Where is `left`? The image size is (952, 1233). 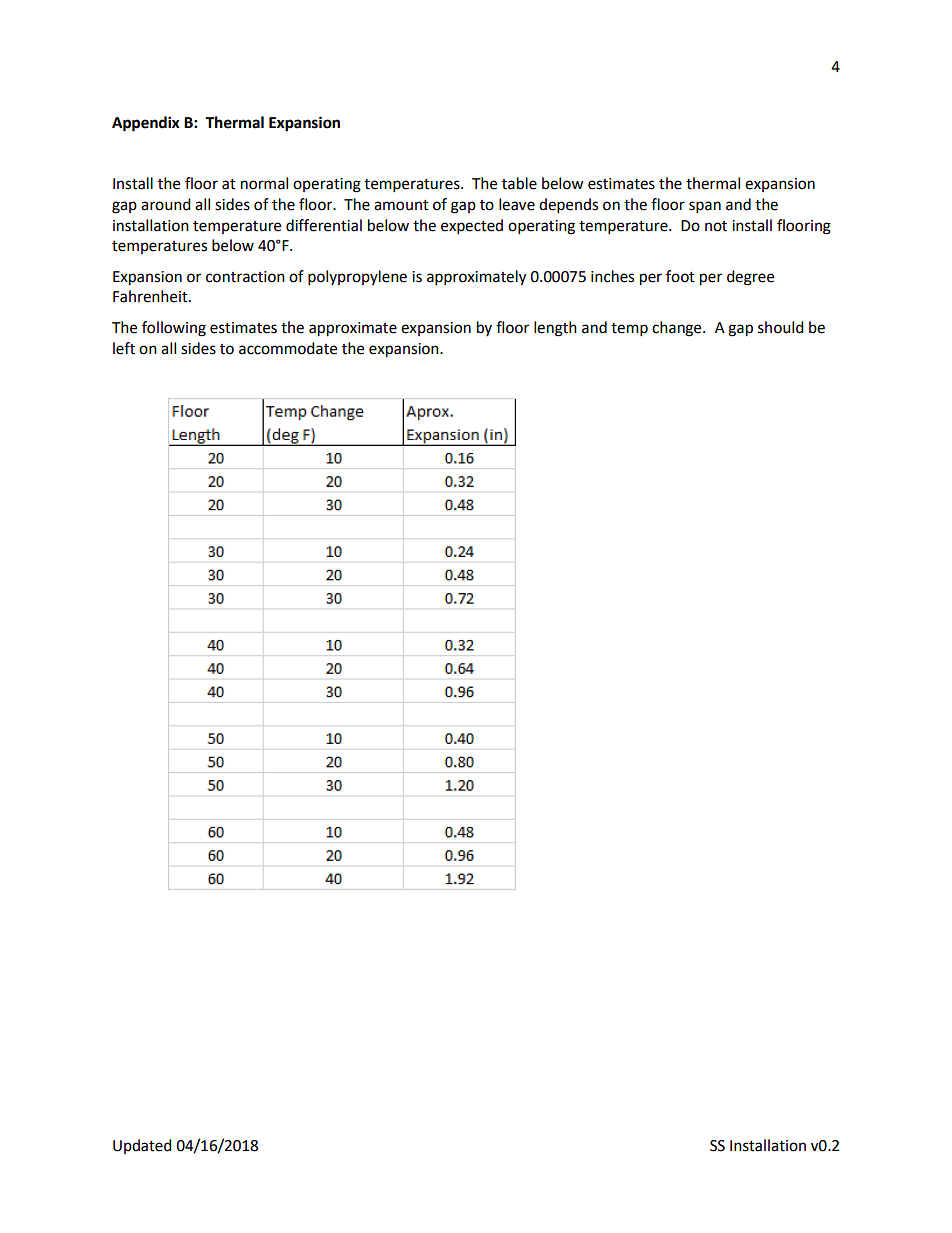
left is located at coordinates (124, 348).
